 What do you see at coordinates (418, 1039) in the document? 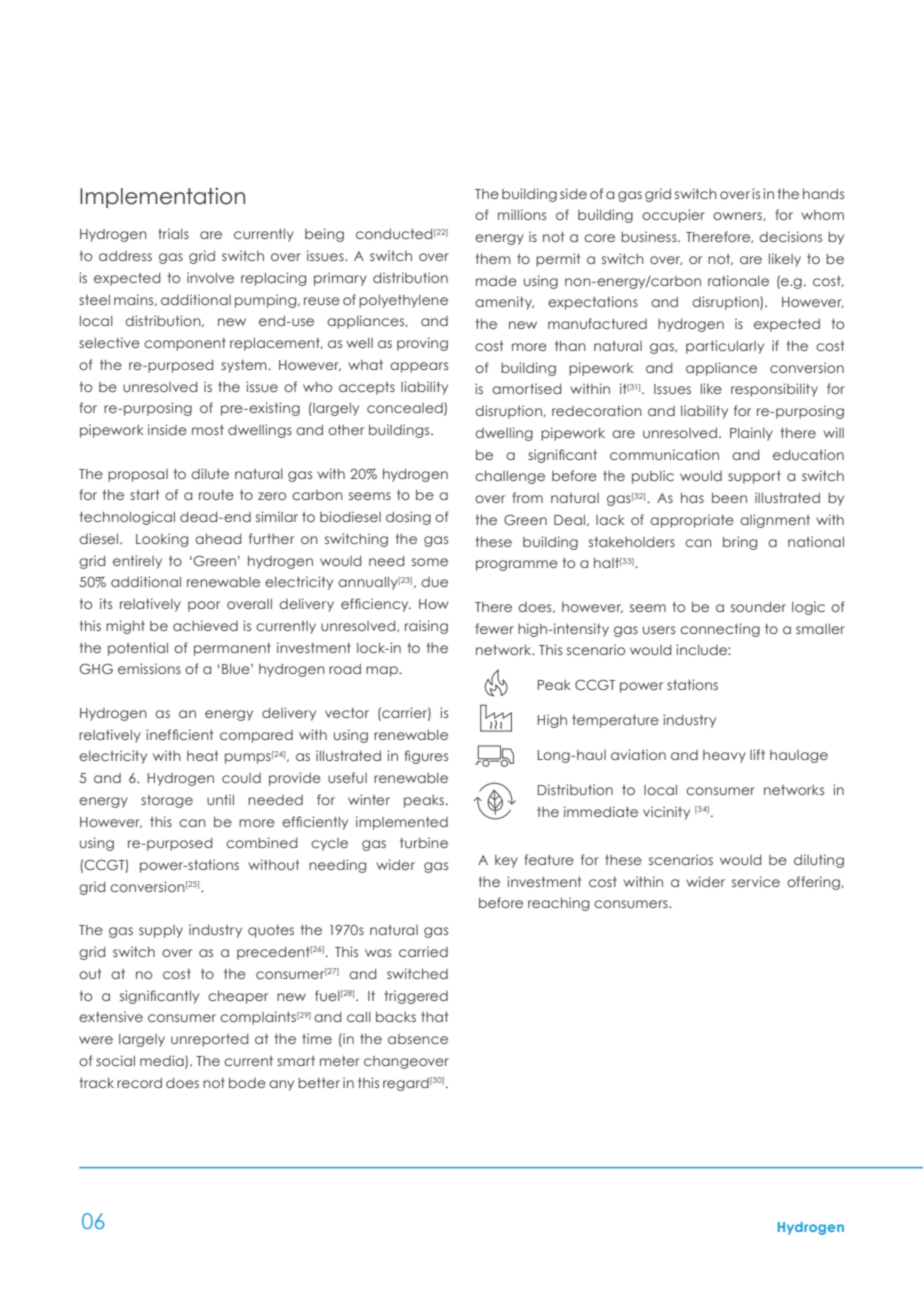
I see `absence` at bounding box center [418, 1039].
